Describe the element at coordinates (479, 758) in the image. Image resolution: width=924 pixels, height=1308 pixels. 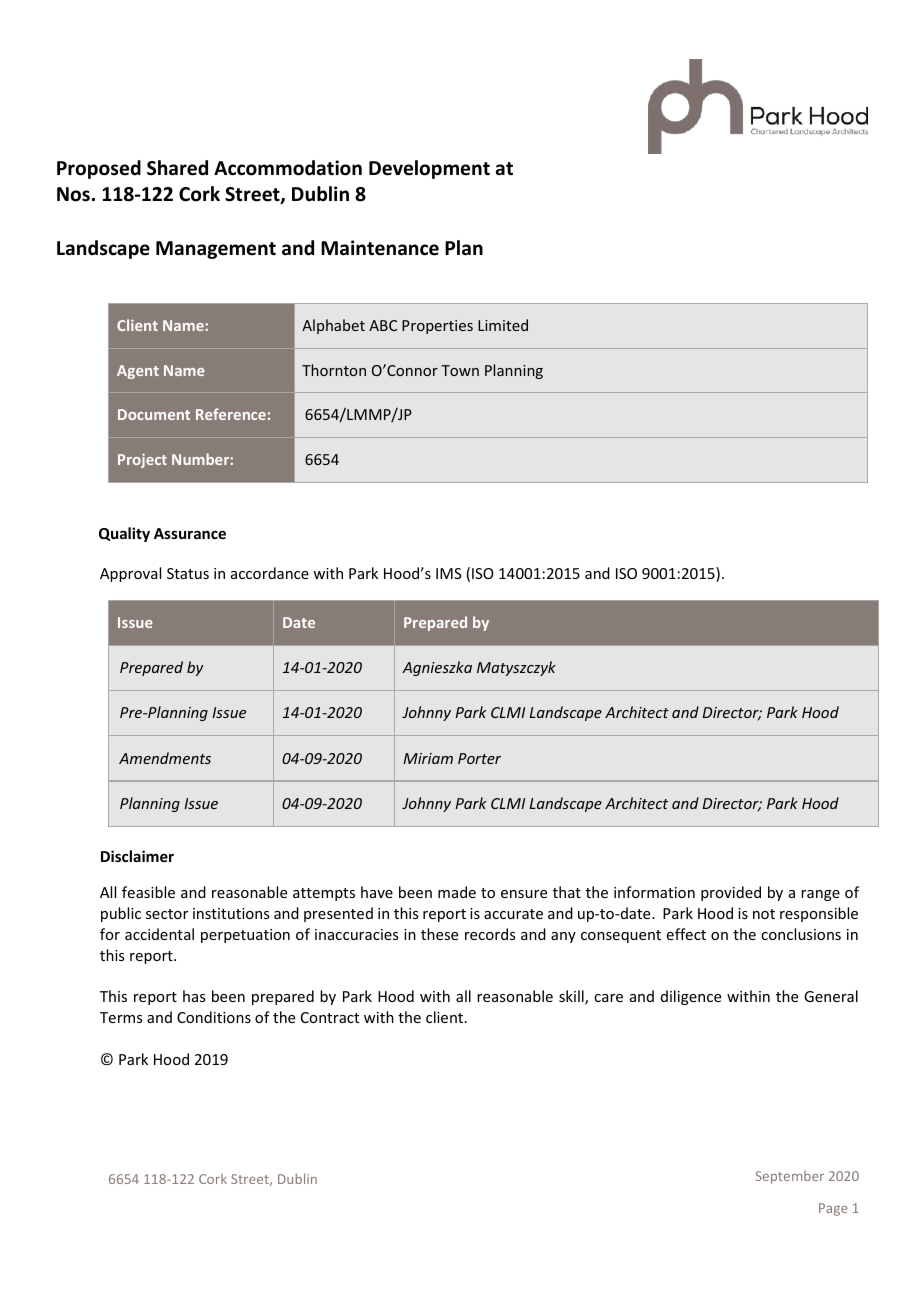
I see `Porter` at that location.
